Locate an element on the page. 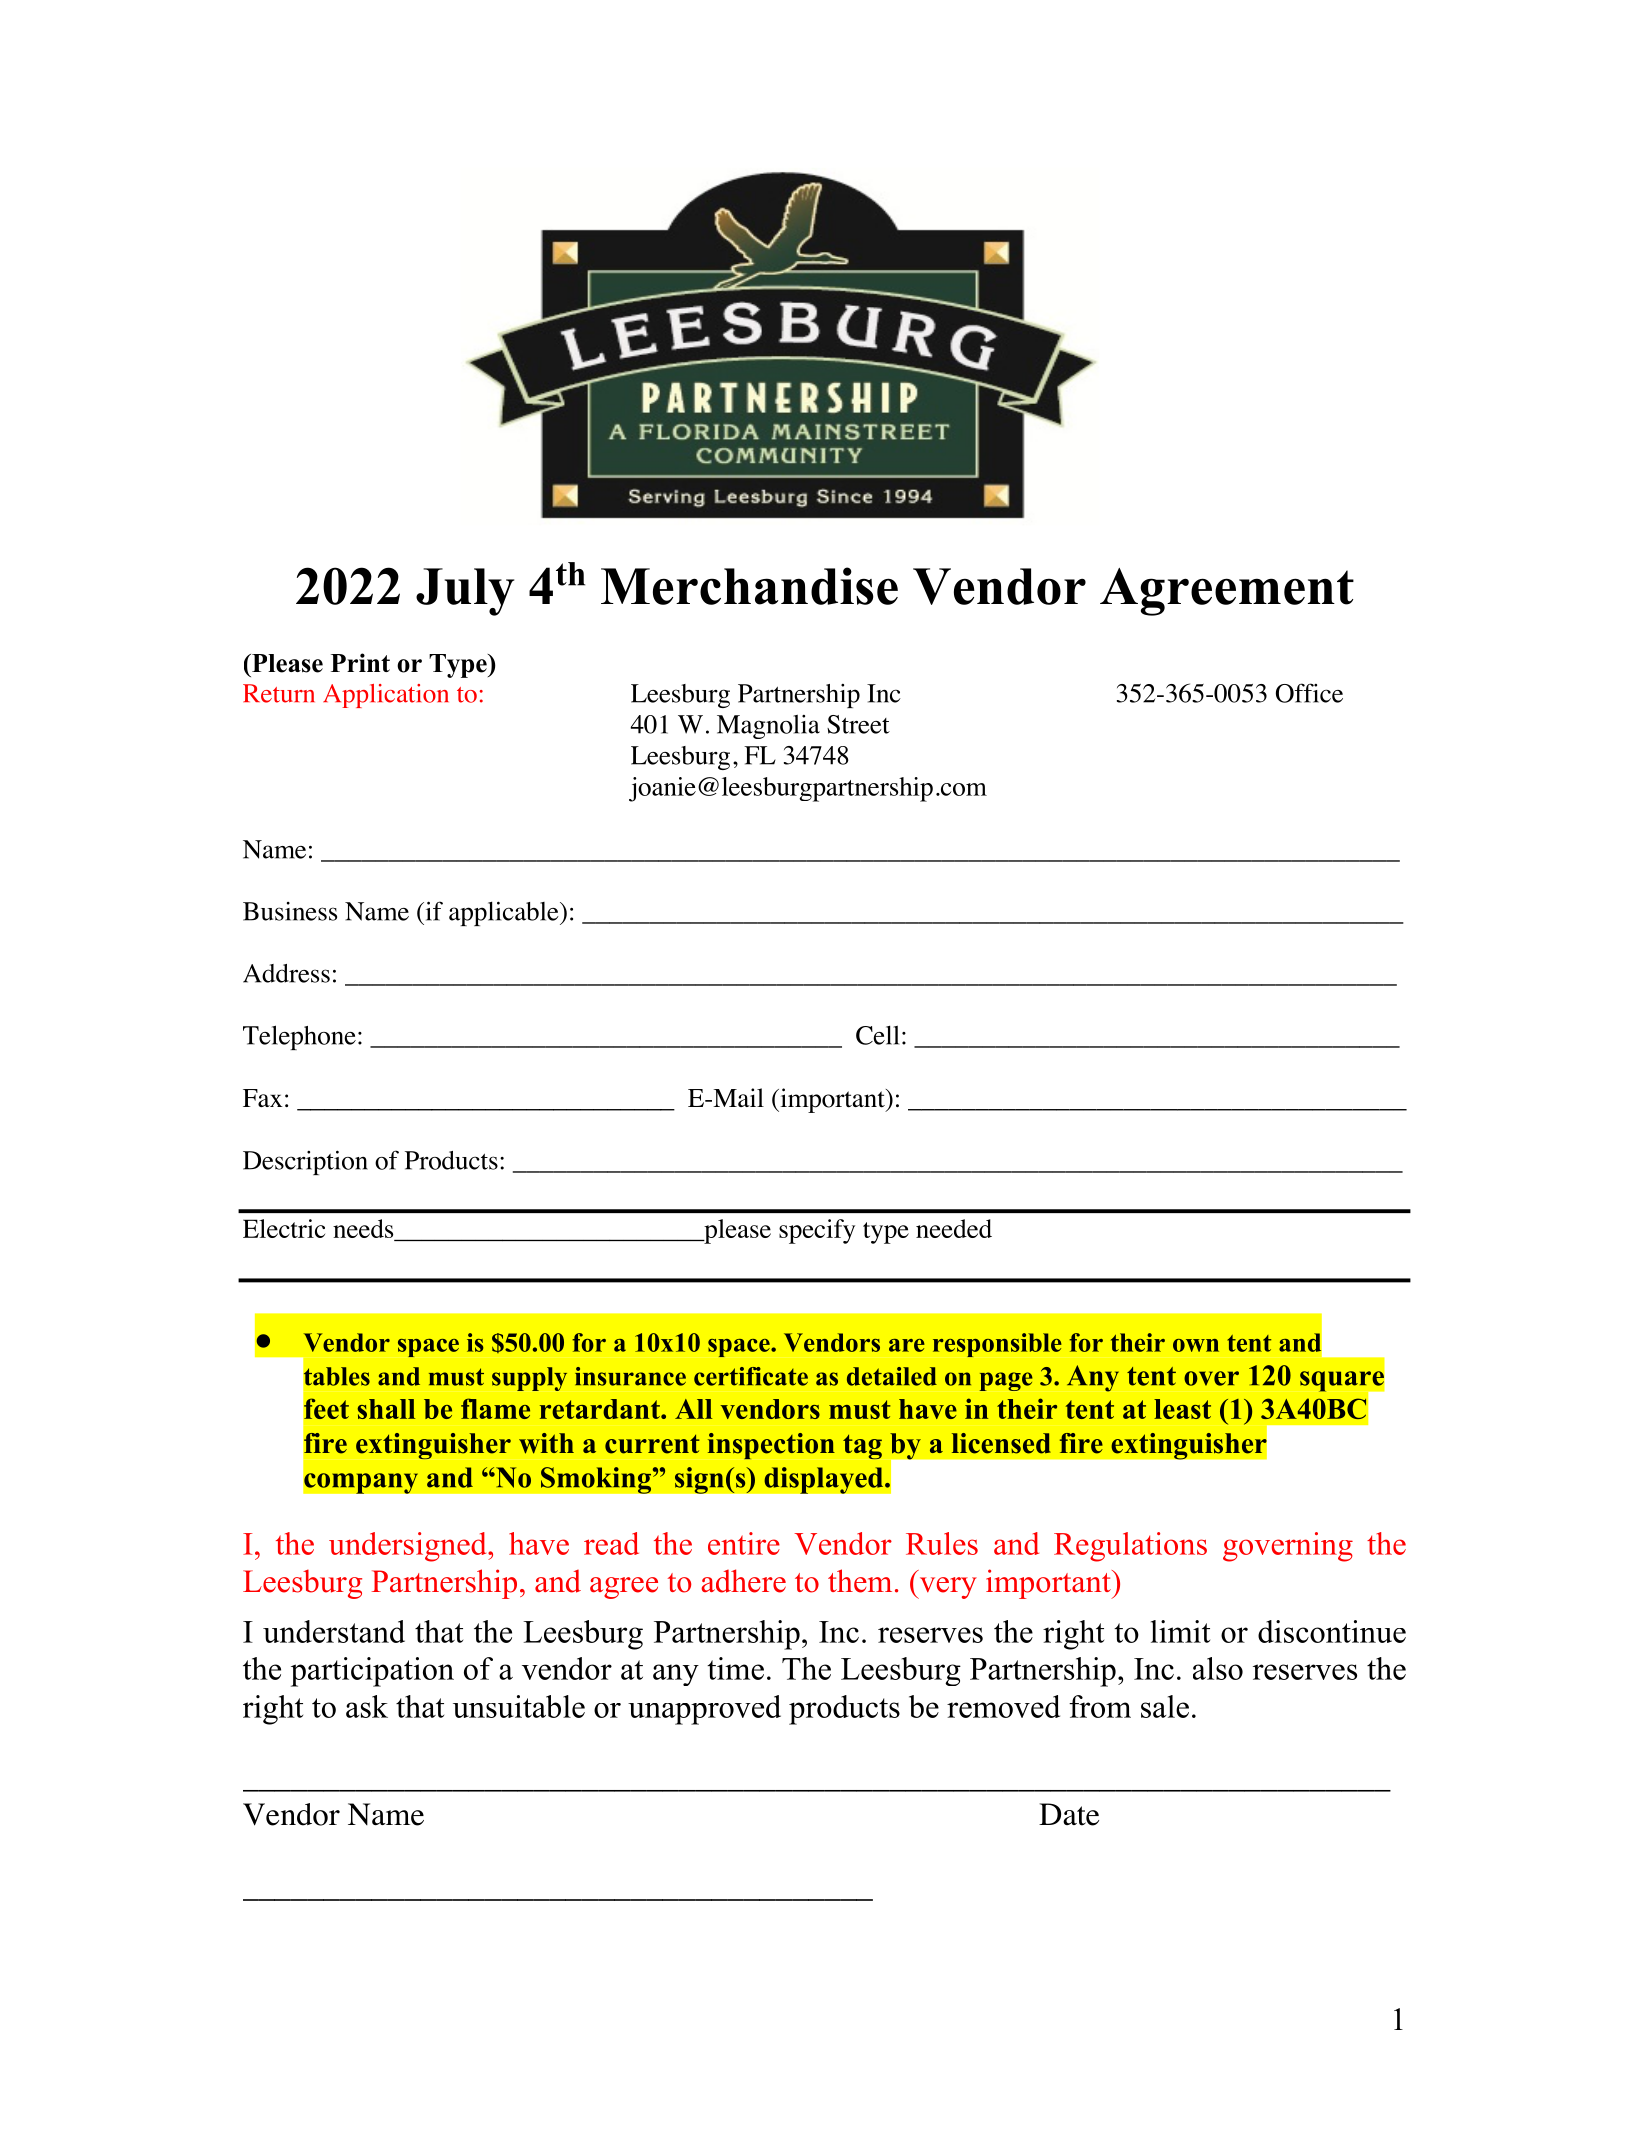  Office is located at coordinates (1309, 693).
